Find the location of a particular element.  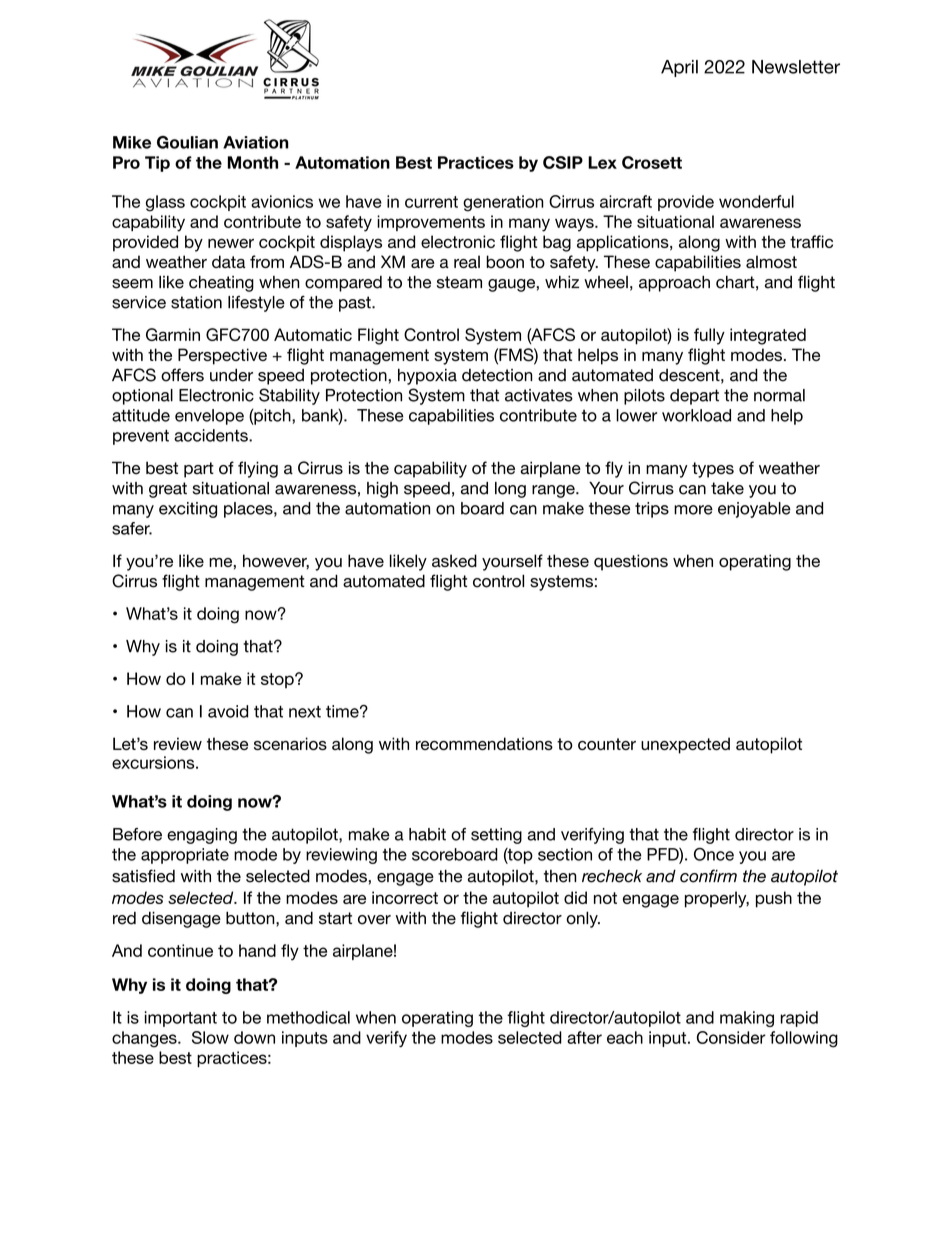

under is located at coordinates (231, 375).
